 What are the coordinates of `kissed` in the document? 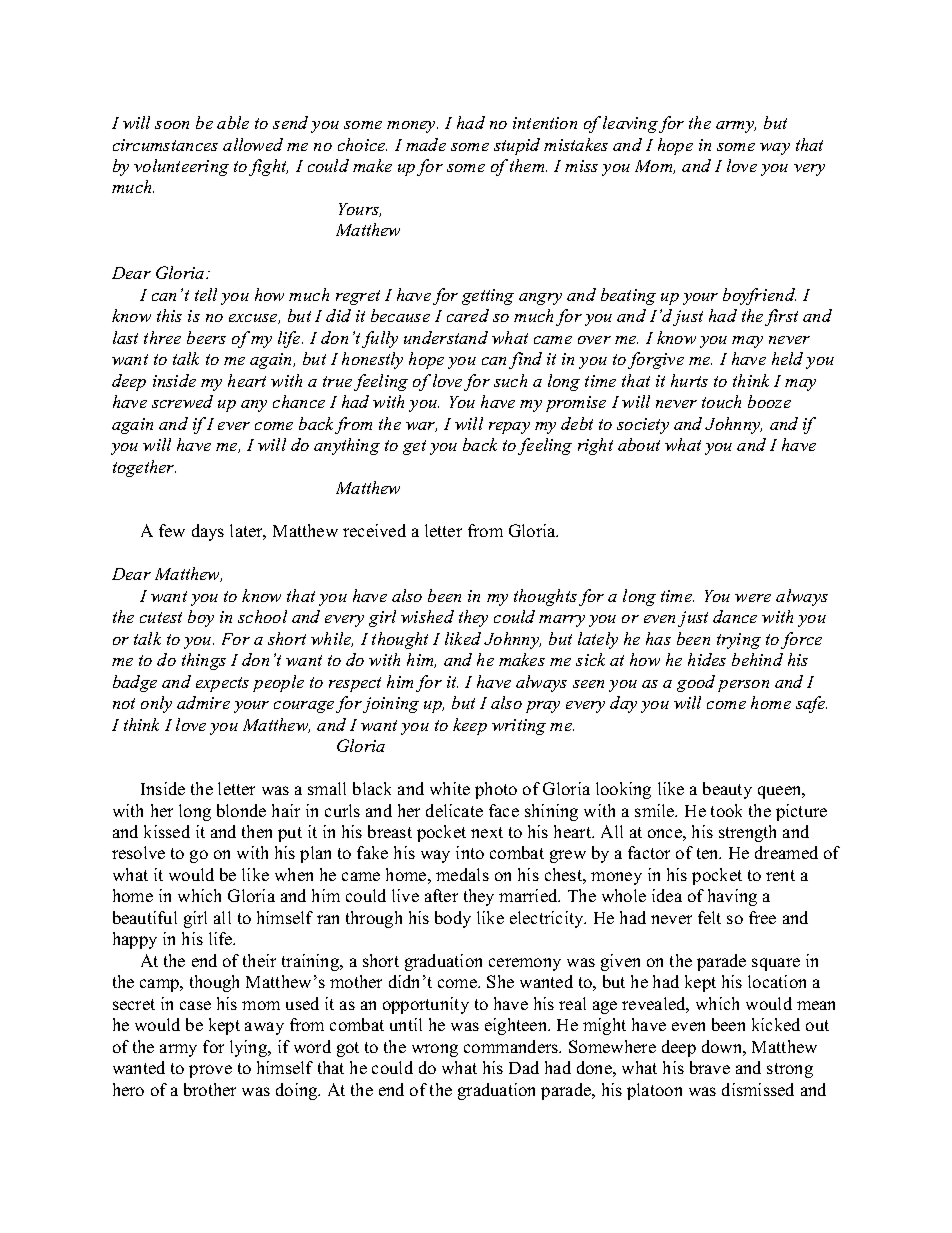 It's located at (167, 831).
